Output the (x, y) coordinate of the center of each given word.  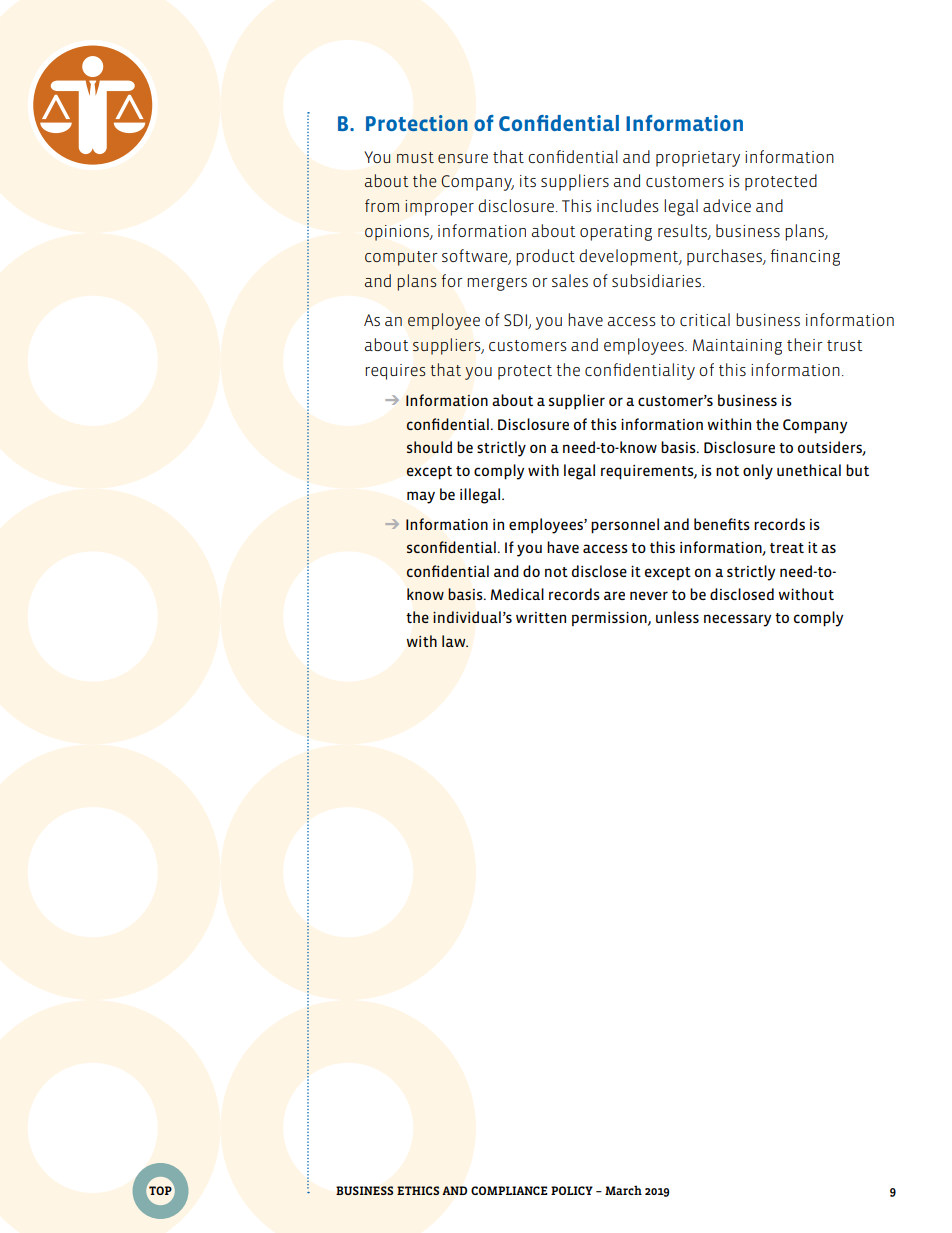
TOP (160, 1191)
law (455, 641)
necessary (737, 620)
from (382, 205)
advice (727, 205)
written (541, 617)
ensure (463, 158)
